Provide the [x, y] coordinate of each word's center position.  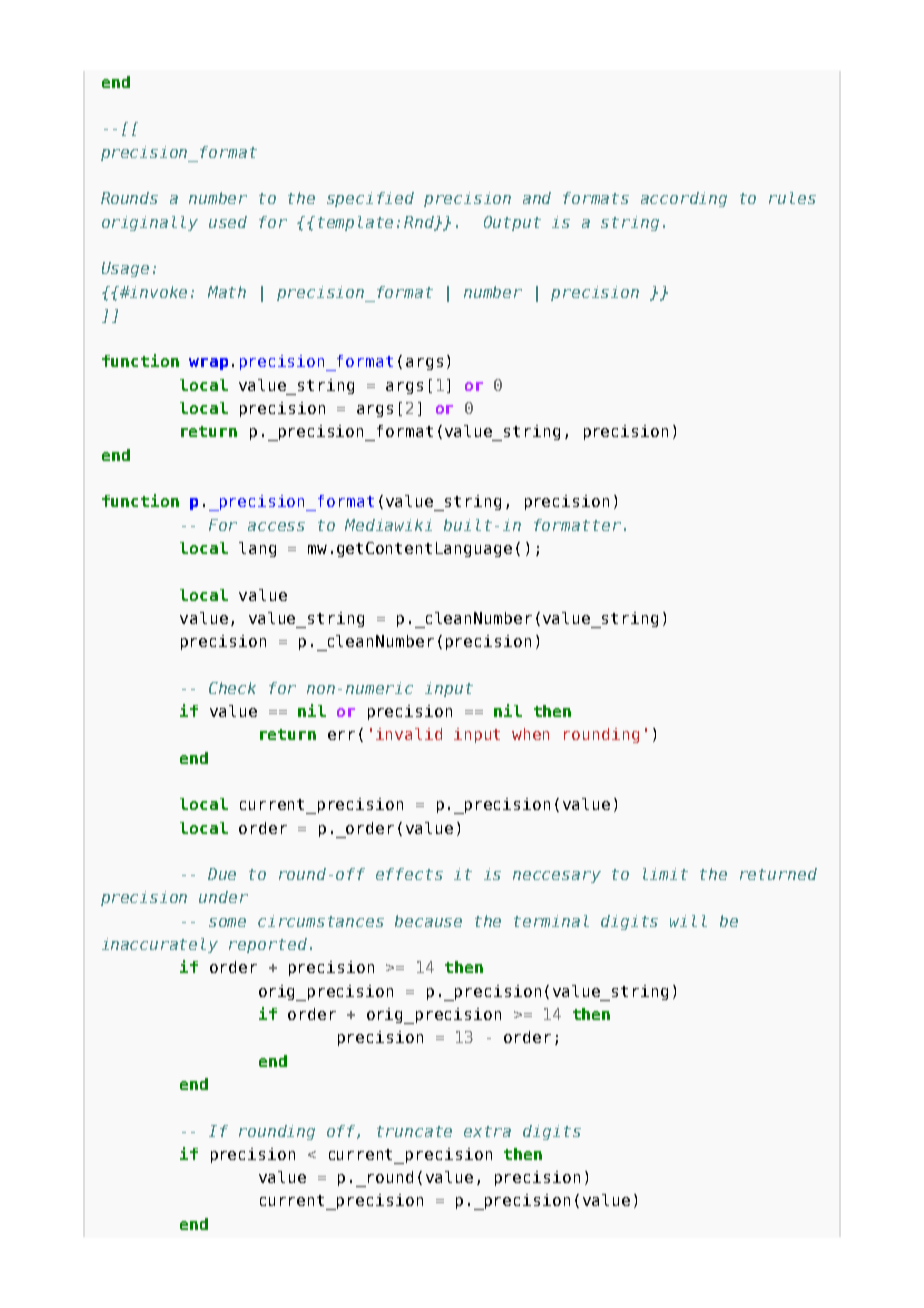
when [530, 734]
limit [665, 874]
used [228, 222]
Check [232, 688]
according [684, 199]
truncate [414, 1131]
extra [487, 1131]
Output [512, 223]
